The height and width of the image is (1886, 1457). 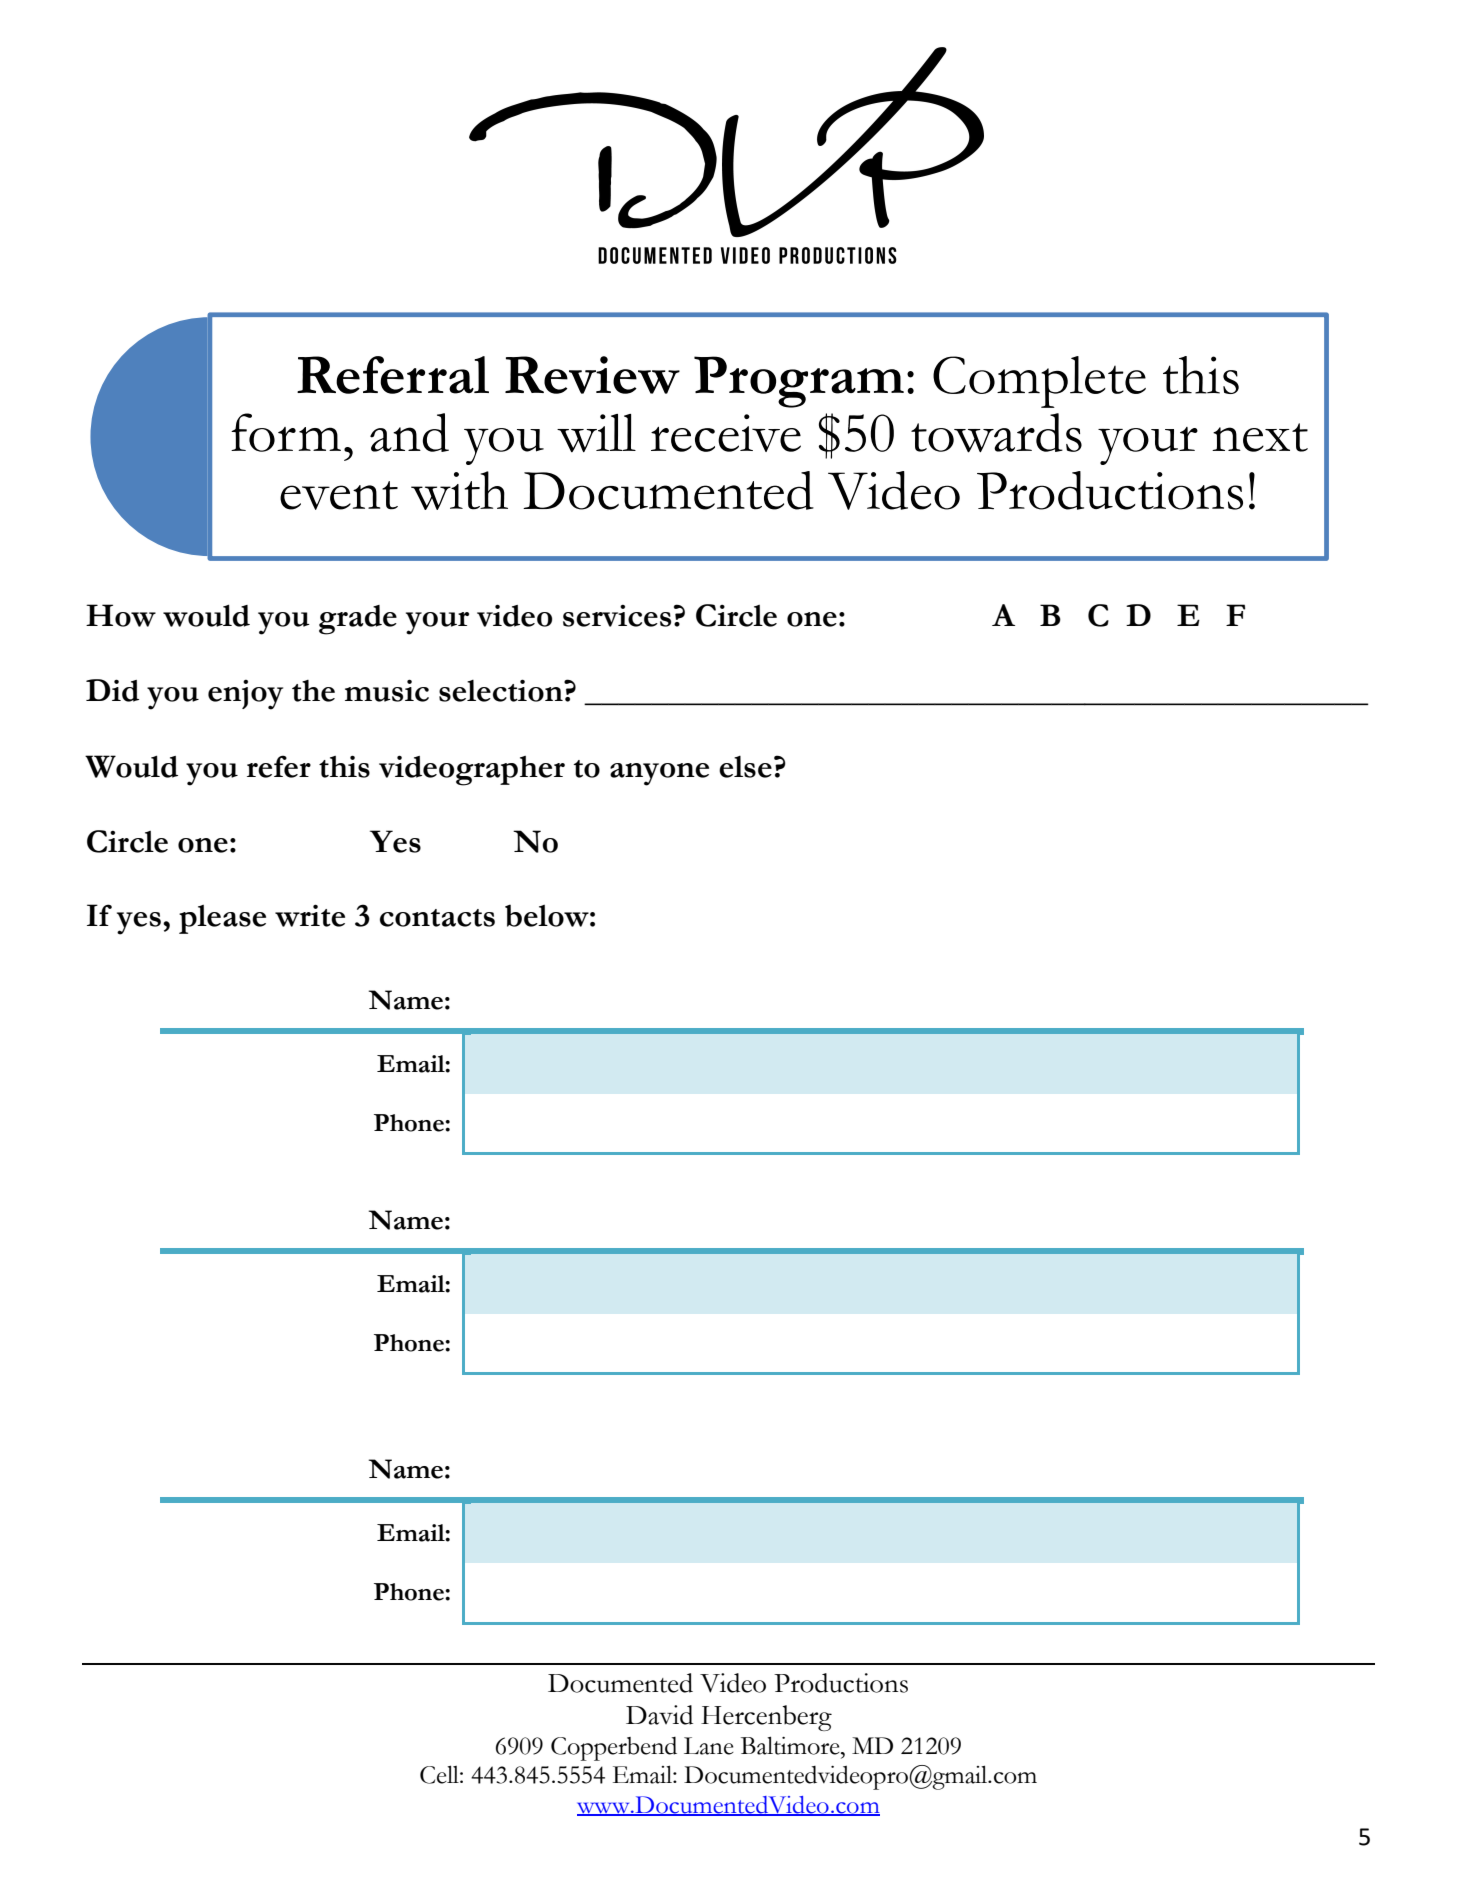 I want to click on Complete, so click(x=1039, y=382).
